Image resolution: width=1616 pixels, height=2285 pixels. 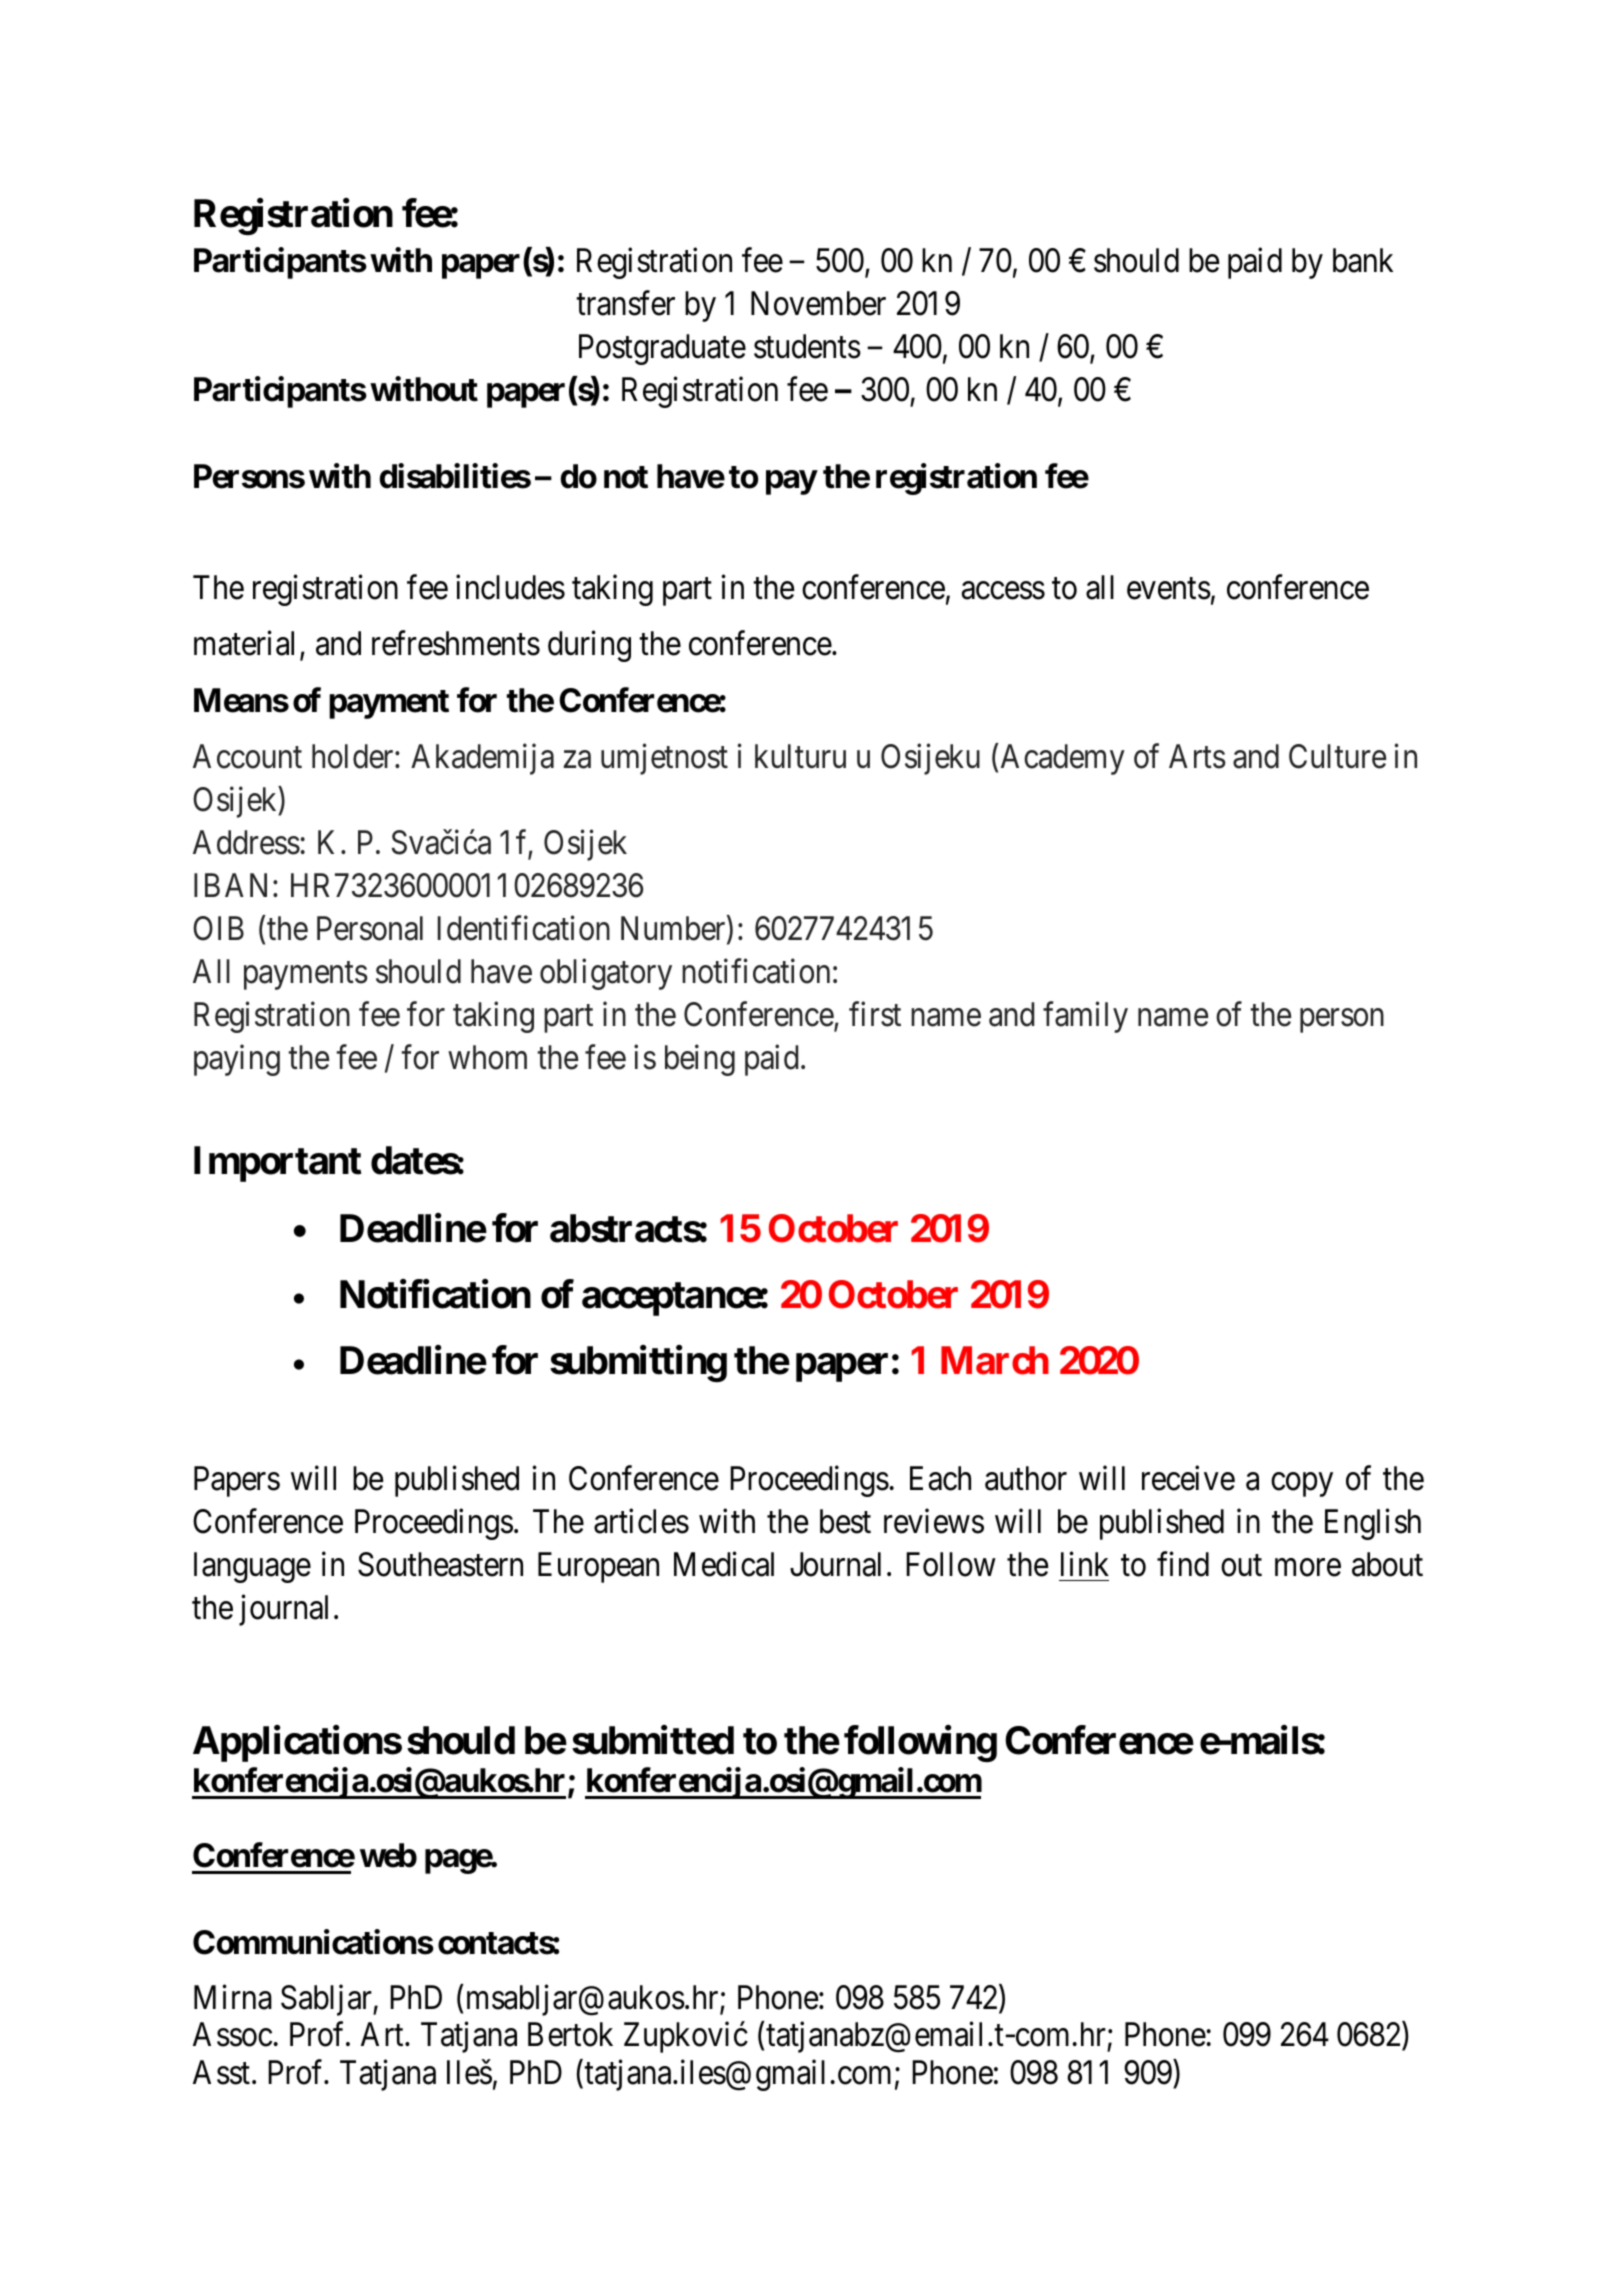 What do you see at coordinates (232, 2034) in the screenshot?
I see `Assoc` at bounding box center [232, 2034].
